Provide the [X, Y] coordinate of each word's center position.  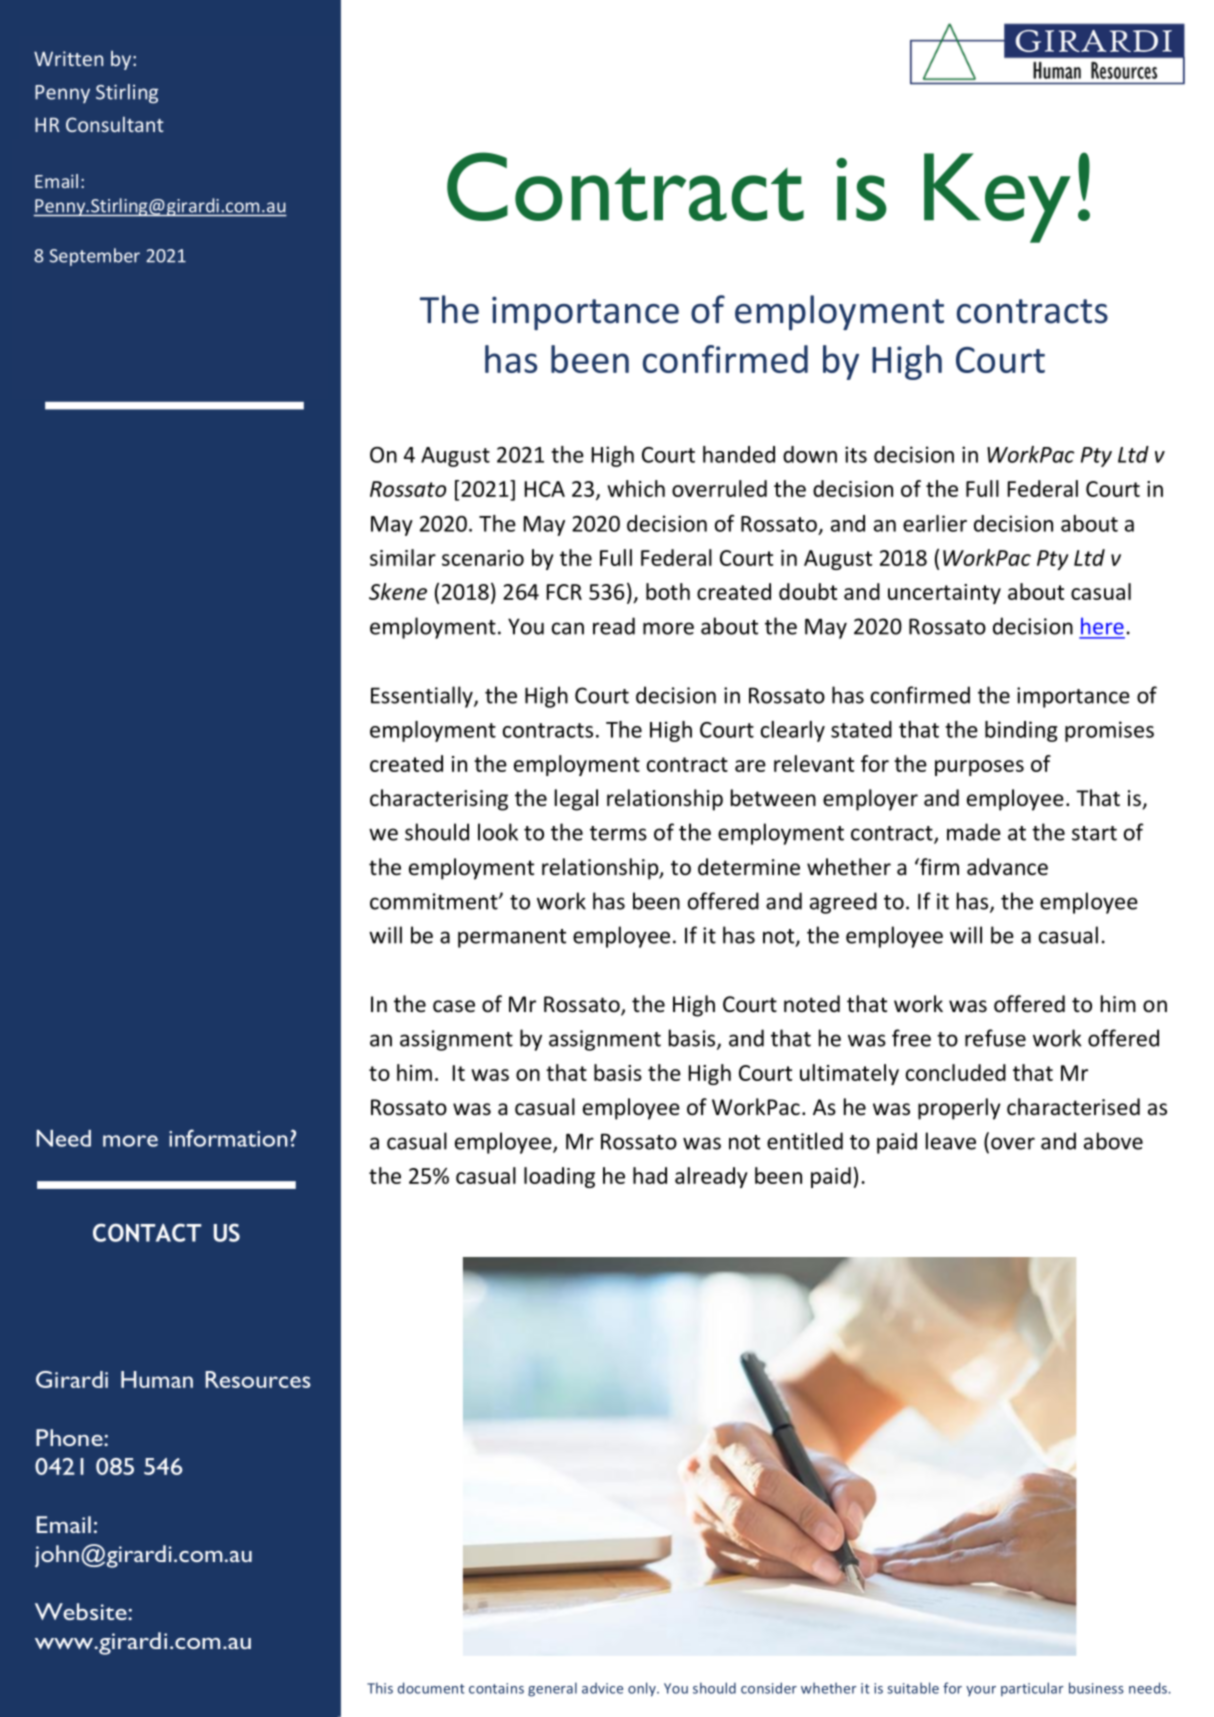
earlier [935, 523]
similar [403, 557]
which [636, 488]
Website [82, 1611]
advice [602, 1688]
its [856, 454]
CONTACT [147, 1232]
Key [997, 198]
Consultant [115, 124]
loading [559, 1177]
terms [618, 833]
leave [951, 1141]
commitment [435, 901]
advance [1007, 867]
